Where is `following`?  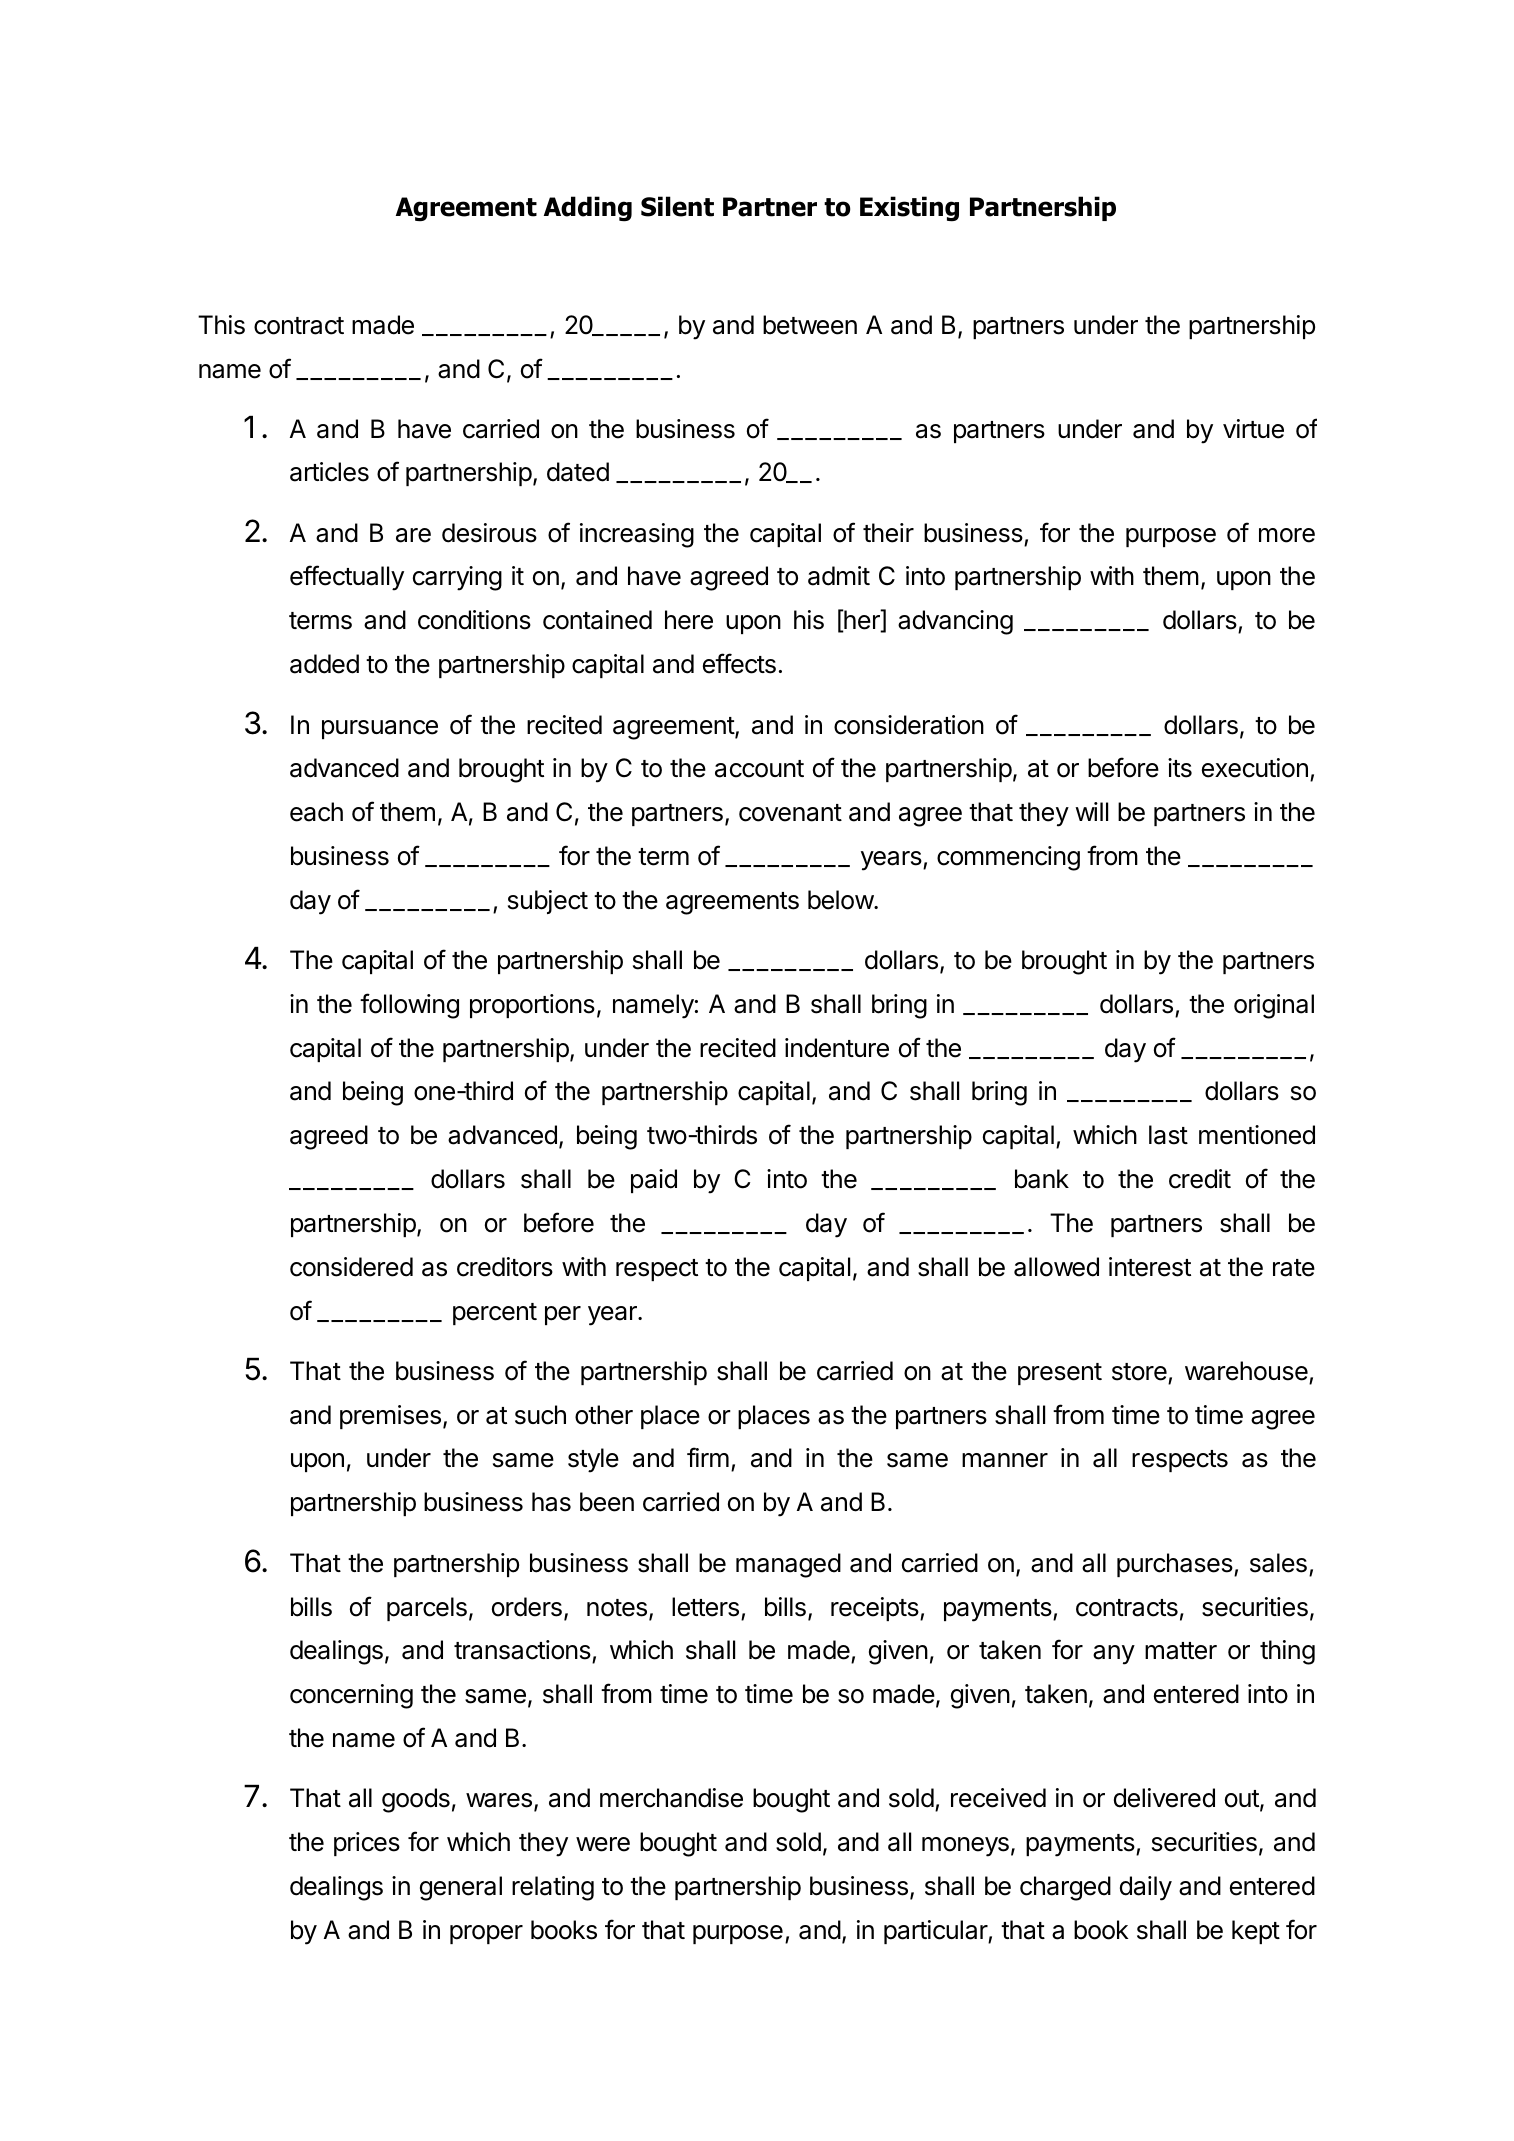 following is located at coordinates (409, 1006).
